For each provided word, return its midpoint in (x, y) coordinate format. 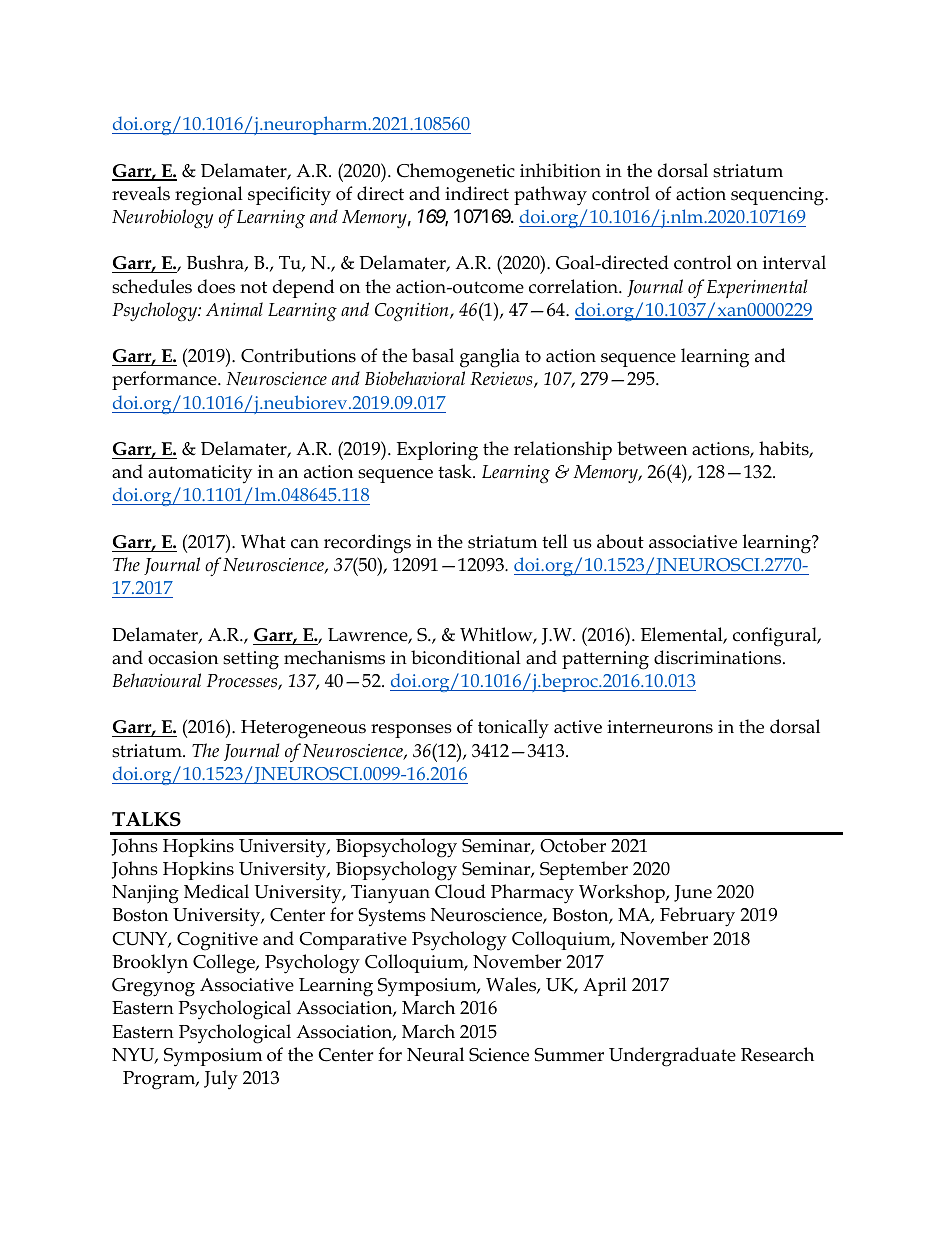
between (652, 448)
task (456, 471)
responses (411, 731)
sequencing (778, 196)
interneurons (660, 727)
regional (209, 196)
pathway (550, 196)
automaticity (200, 474)
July (221, 1080)
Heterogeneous (303, 729)
